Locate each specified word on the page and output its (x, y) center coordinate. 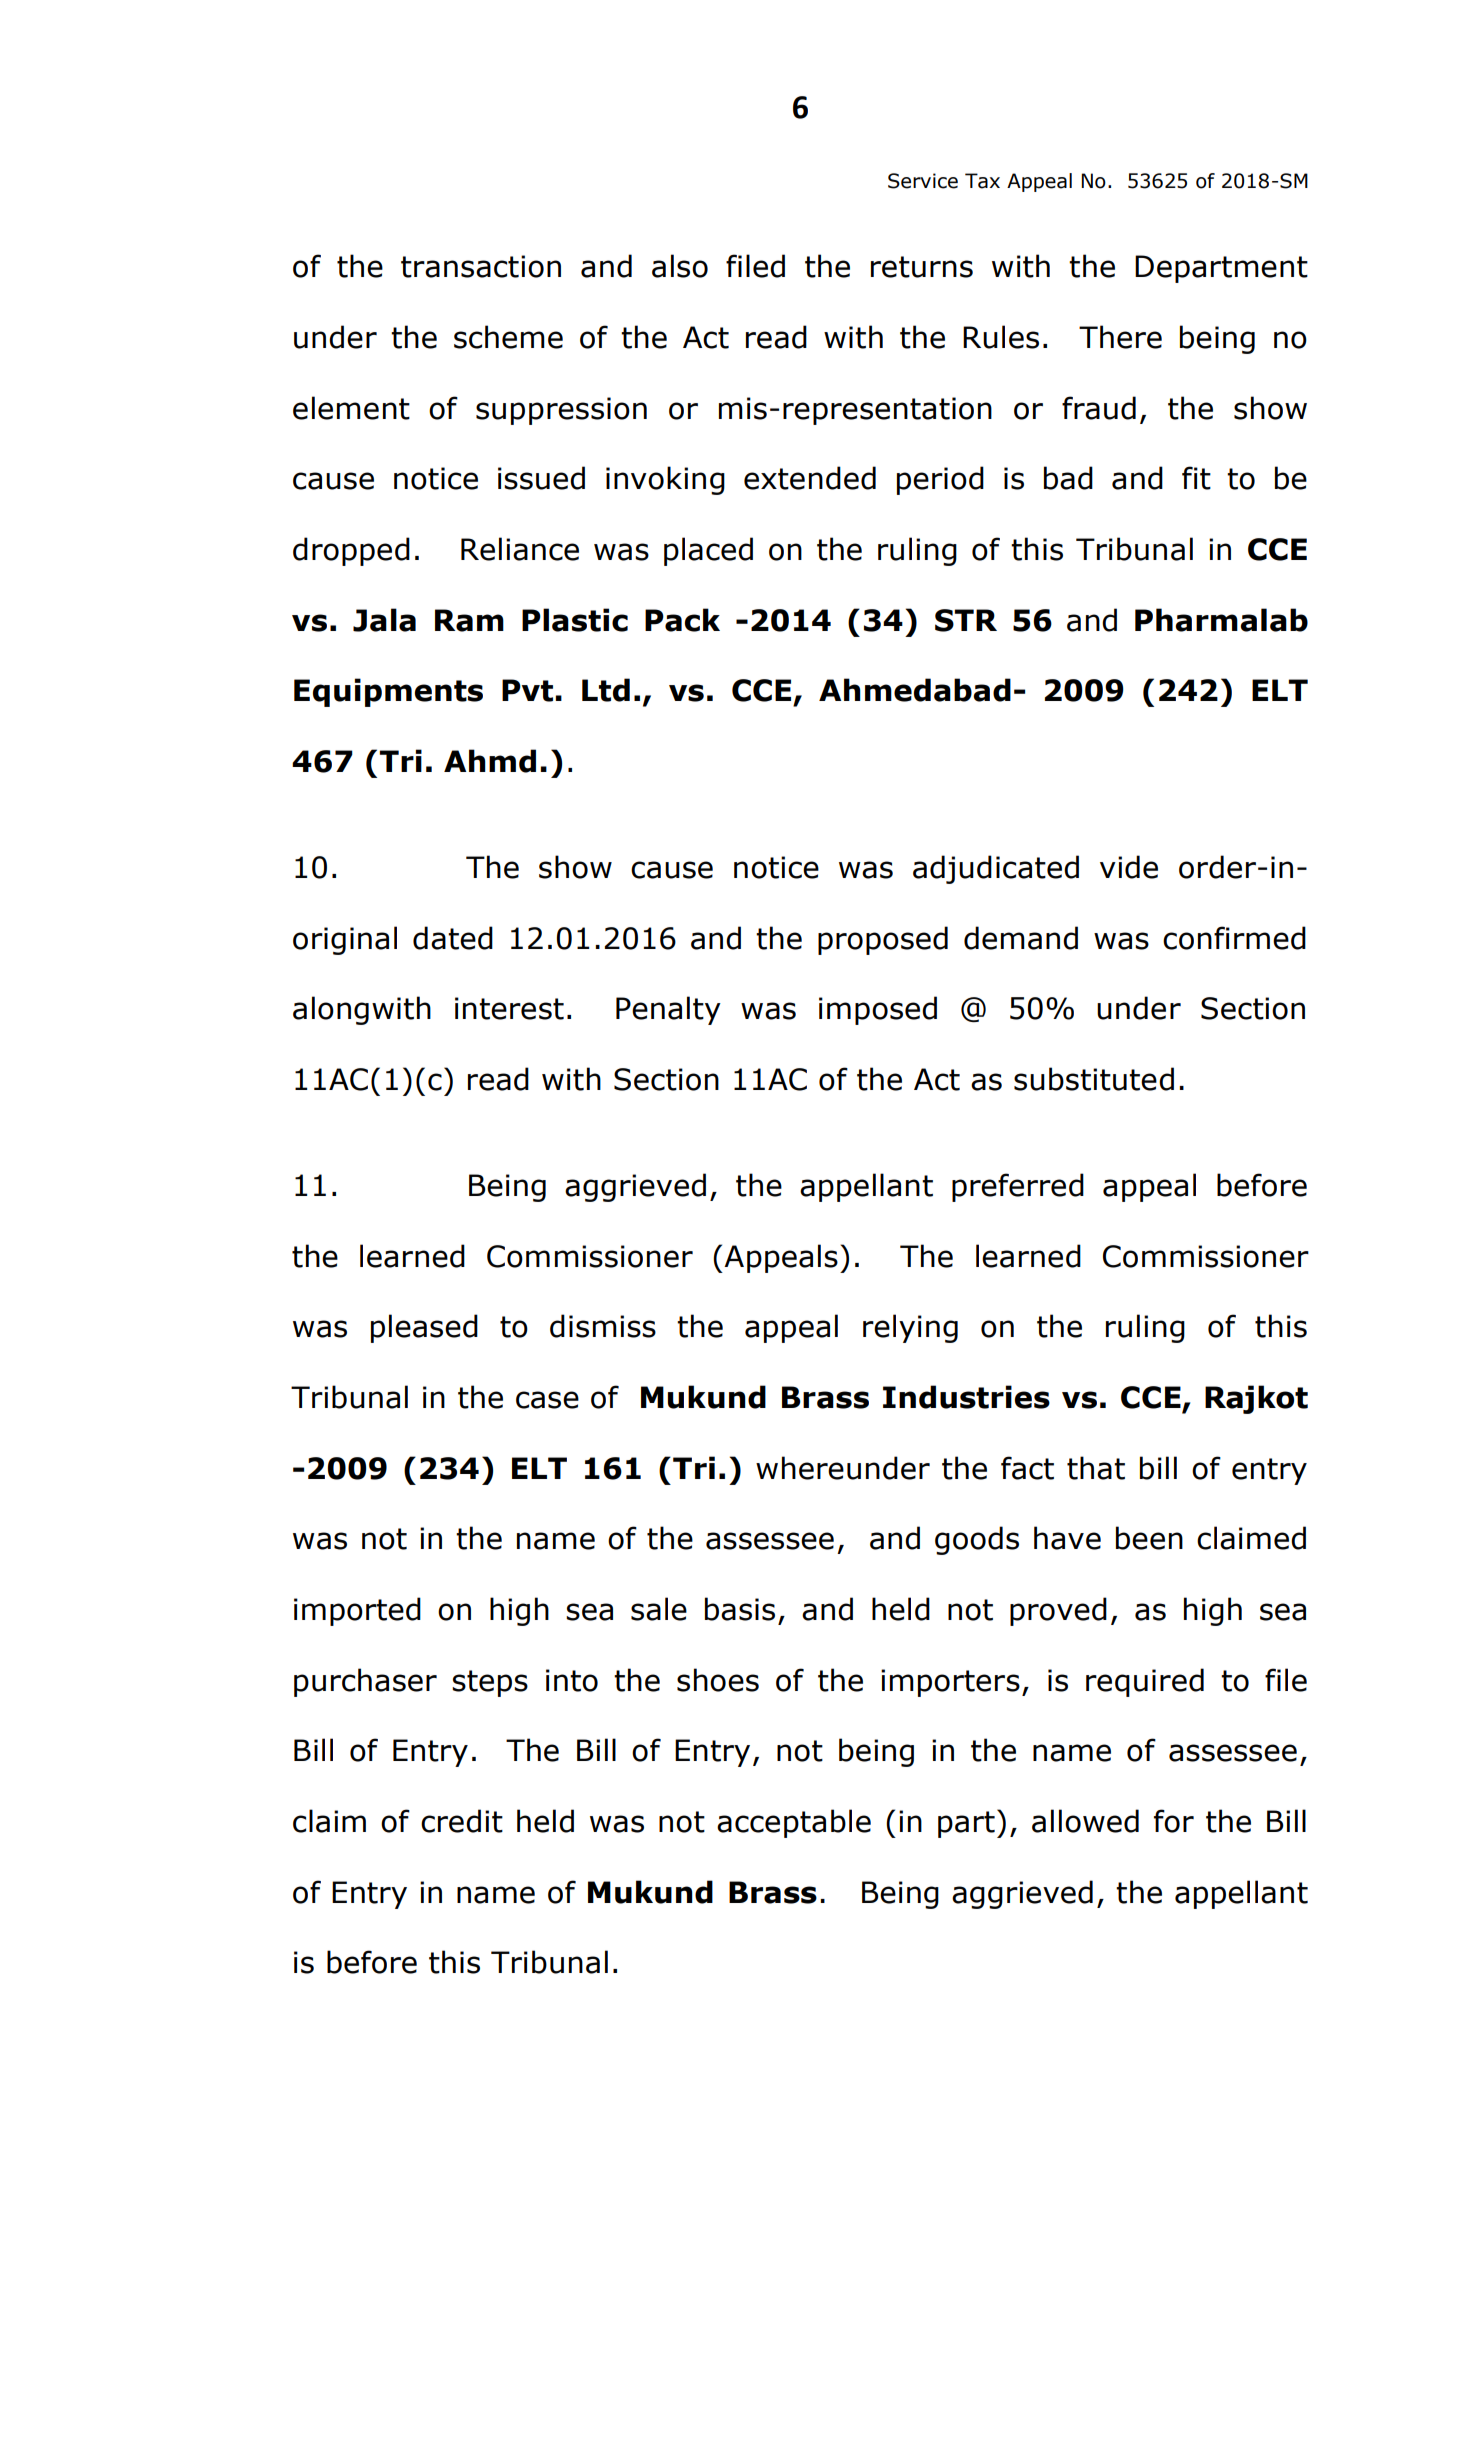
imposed (878, 1010)
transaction (481, 266)
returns (922, 267)
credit (462, 1821)
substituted (1094, 1079)
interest (509, 1008)
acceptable (794, 1823)
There (1120, 337)
